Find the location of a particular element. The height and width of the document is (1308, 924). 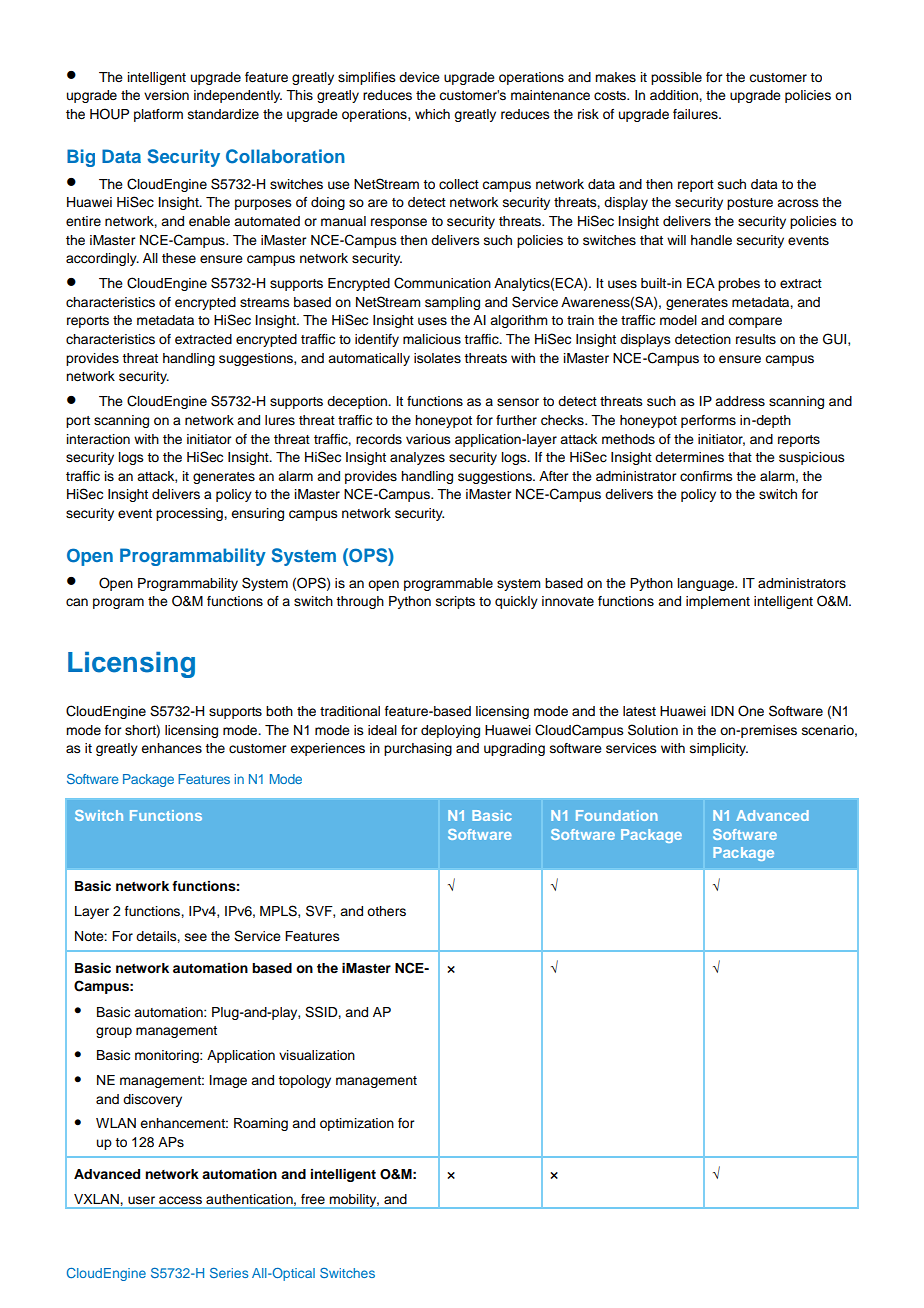

others is located at coordinates (386, 911).
